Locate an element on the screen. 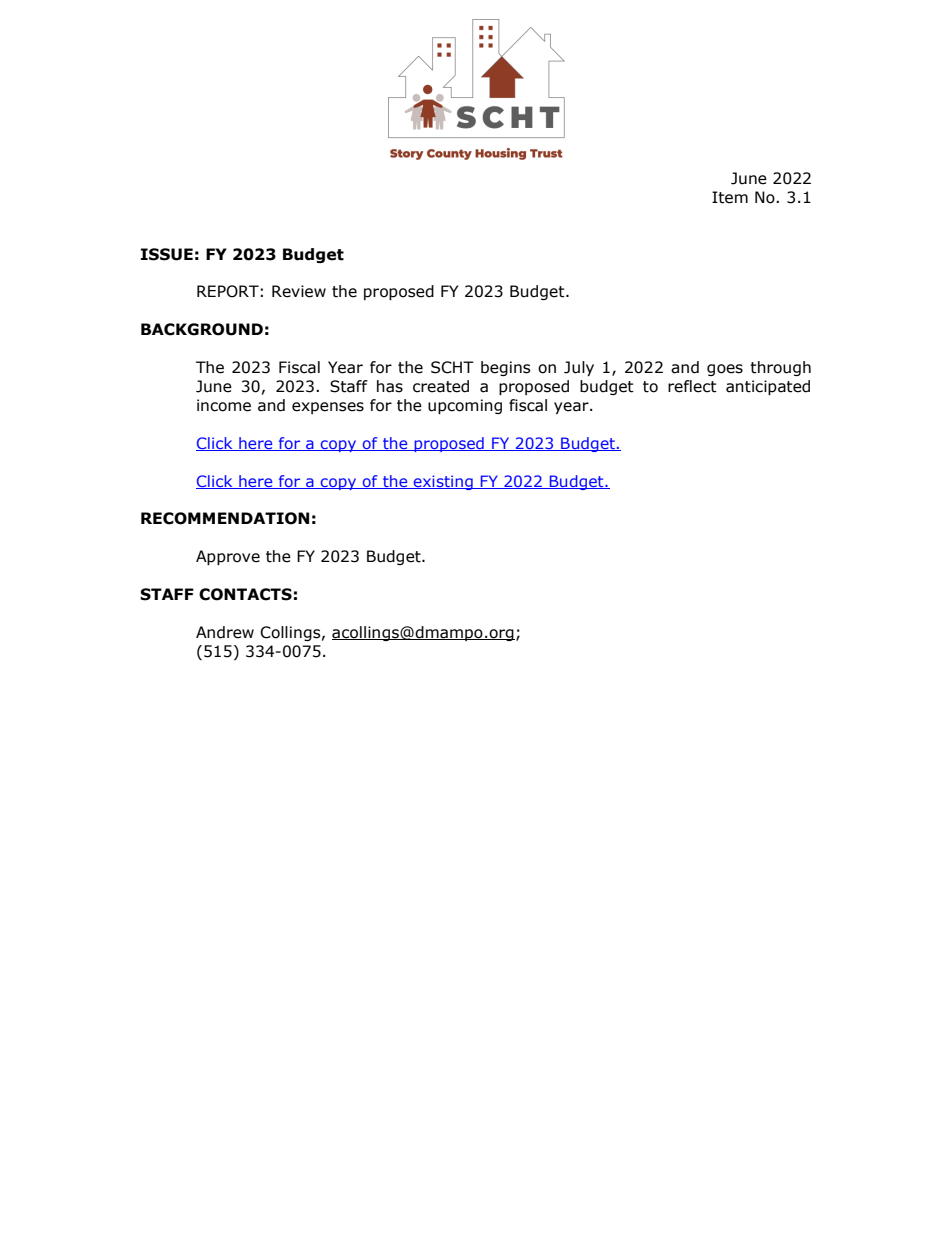 The image size is (952, 1233). Andrew is located at coordinates (225, 632).
